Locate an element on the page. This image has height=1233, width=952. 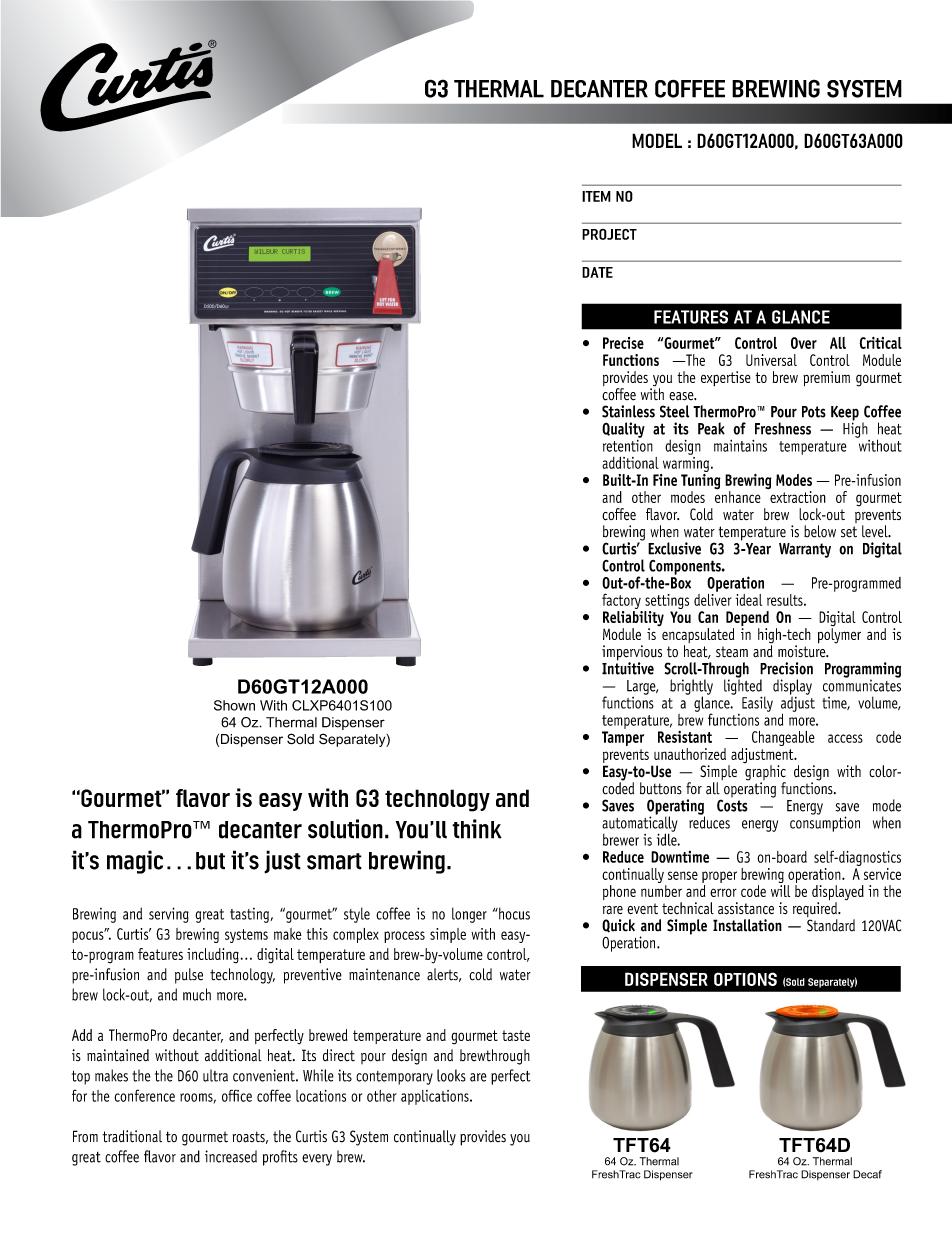
Shown is located at coordinates (234, 705).
